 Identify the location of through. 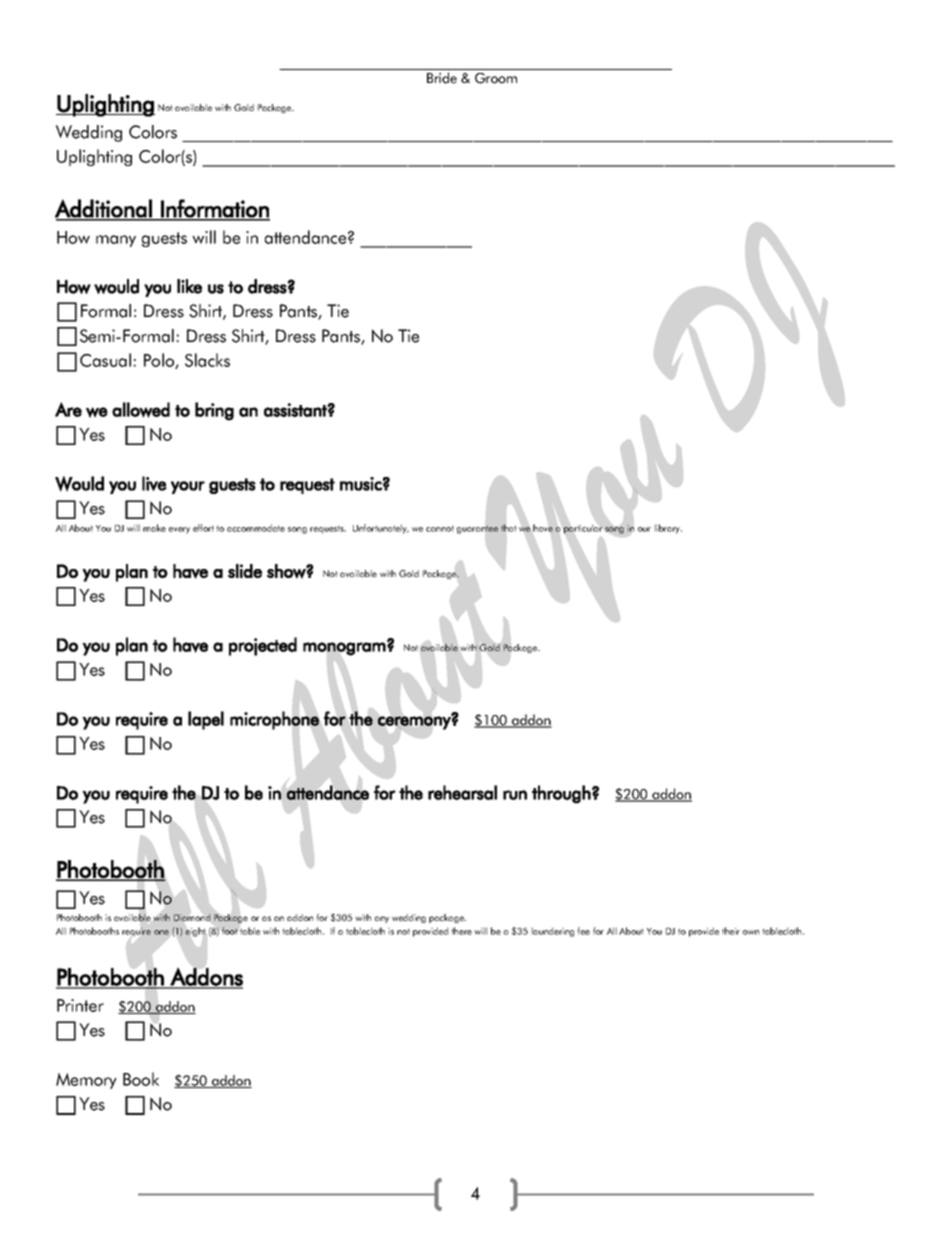
(561, 794).
